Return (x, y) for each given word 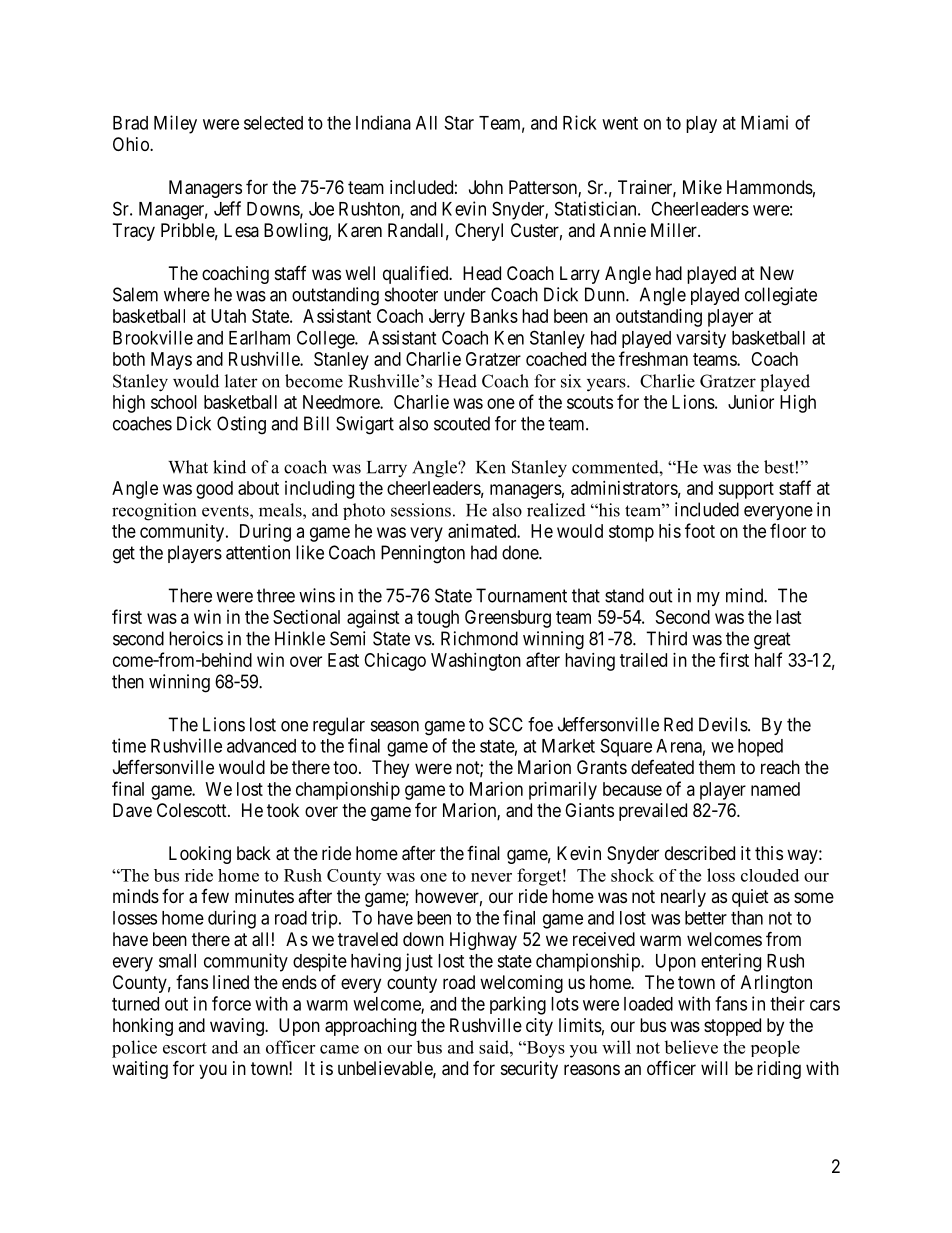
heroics (196, 638)
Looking (200, 855)
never (491, 877)
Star (459, 122)
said (495, 1047)
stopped (732, 1027)
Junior (751, 402)
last (789, 617)
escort (185, 1048)
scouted (462, 423)
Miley (175, 124)
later (241, 381)
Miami (764, 122)
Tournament (521, 595)
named (775, 789)
